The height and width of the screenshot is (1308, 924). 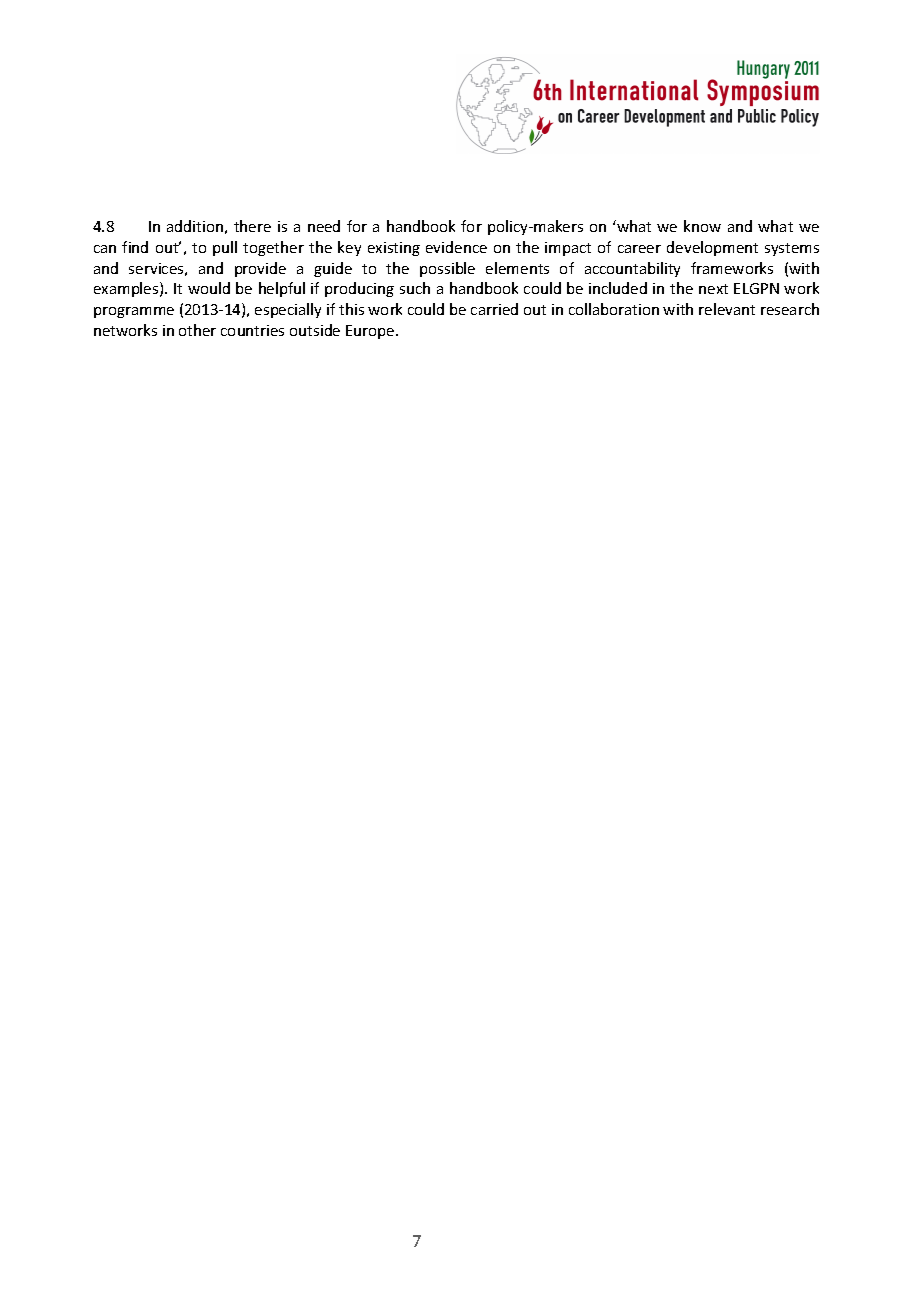 What do you see at coordinates (252, 226) in the screenshot?
I see `there` at bounding box center [252, 226].
